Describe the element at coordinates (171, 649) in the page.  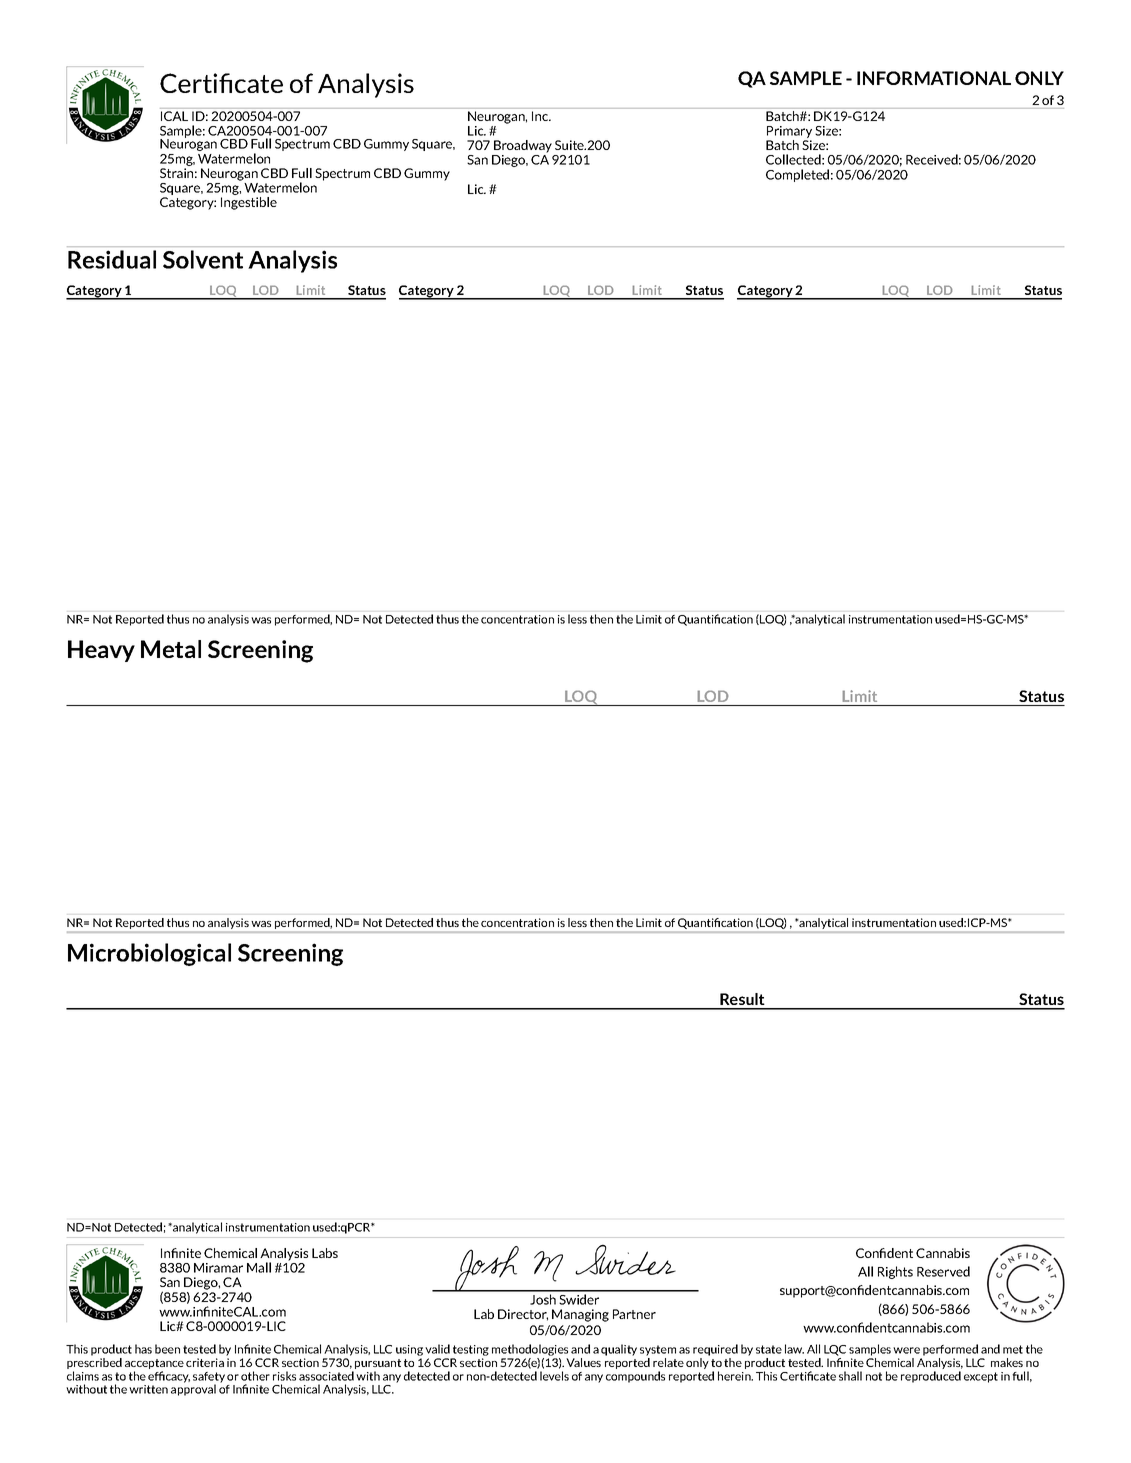
I see `Metal` at that location.
